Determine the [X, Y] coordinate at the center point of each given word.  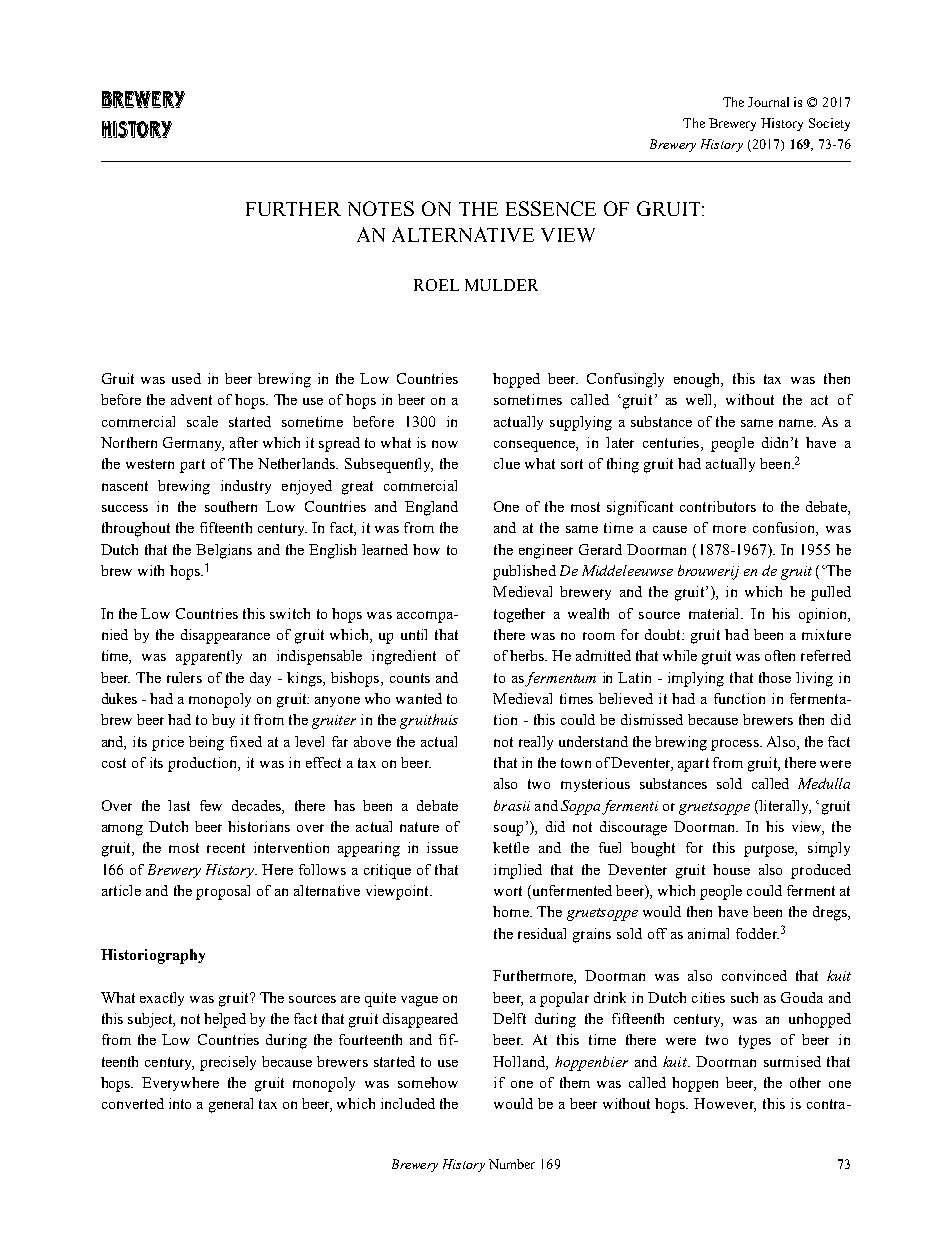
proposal [223, 892]
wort [508, 891]
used [186, 378]
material [715, 613]
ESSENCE [551, 208]
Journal [768, 102]
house [731, 869]
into [180, 1103]
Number [512, 1164]
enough [698, 380]
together [519, 615]
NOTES [381, 208]
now [445, 444]
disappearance [225, 636]
